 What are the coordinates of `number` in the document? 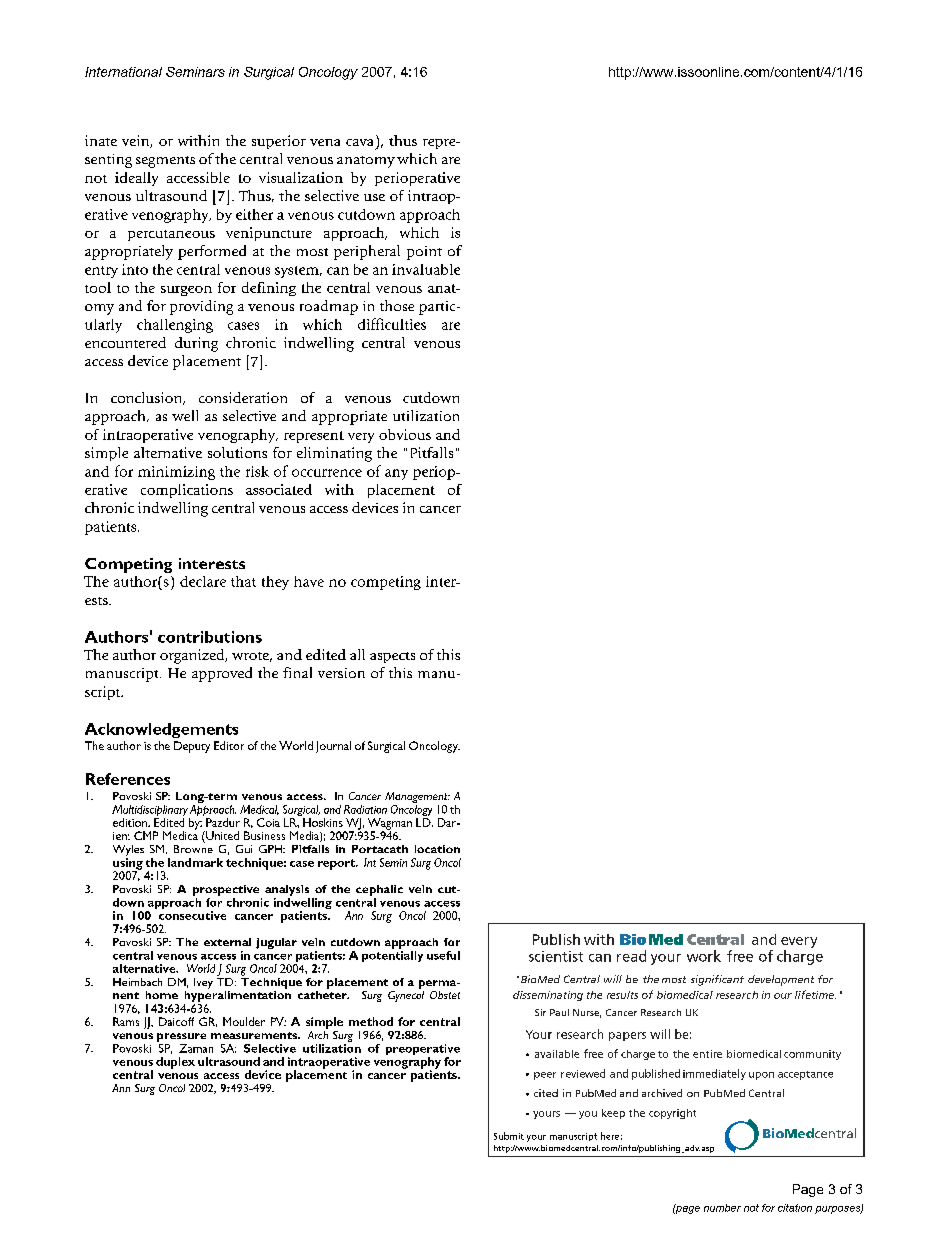 It's located at (722, 1208).
